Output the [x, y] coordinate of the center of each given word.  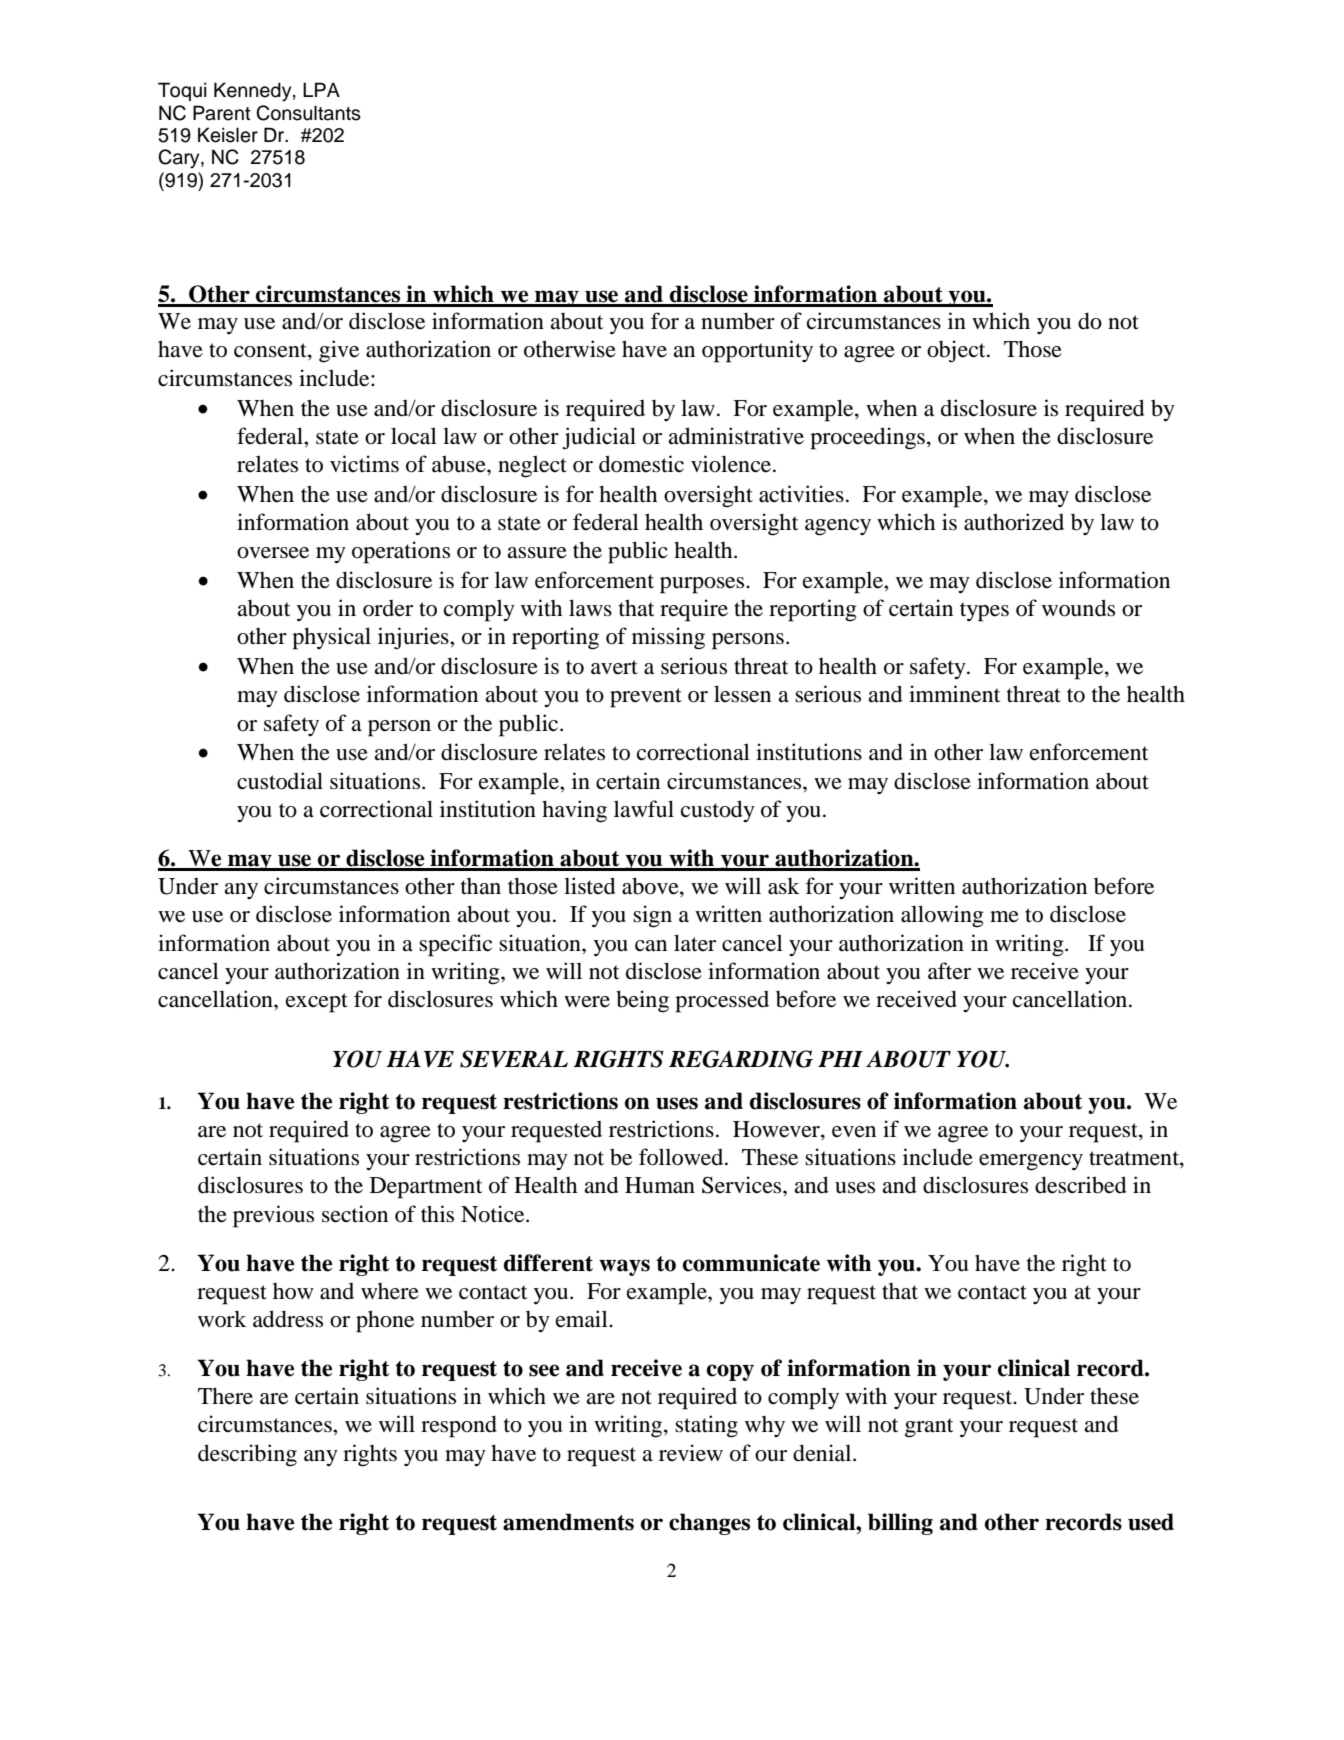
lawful [644, 809]
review [691, 1453]
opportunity [757, 351]
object [957, 351]
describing [247, 1455]
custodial [280, 781]
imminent [954, 694]
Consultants [308, 113]
